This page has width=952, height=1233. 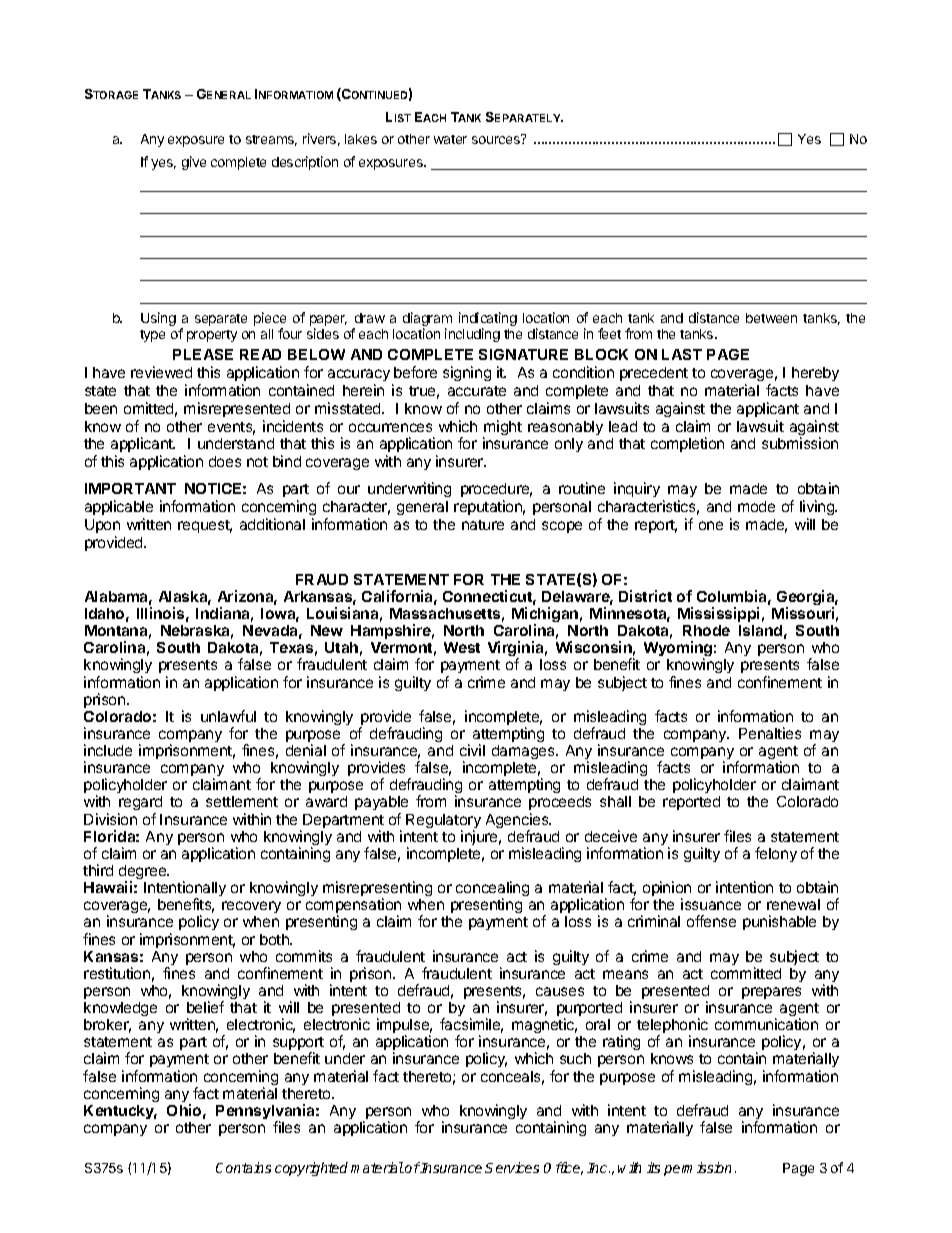 What do you see at coordinates (194, 163) in the page?
I see `give` at bounding box center [194, 163].
